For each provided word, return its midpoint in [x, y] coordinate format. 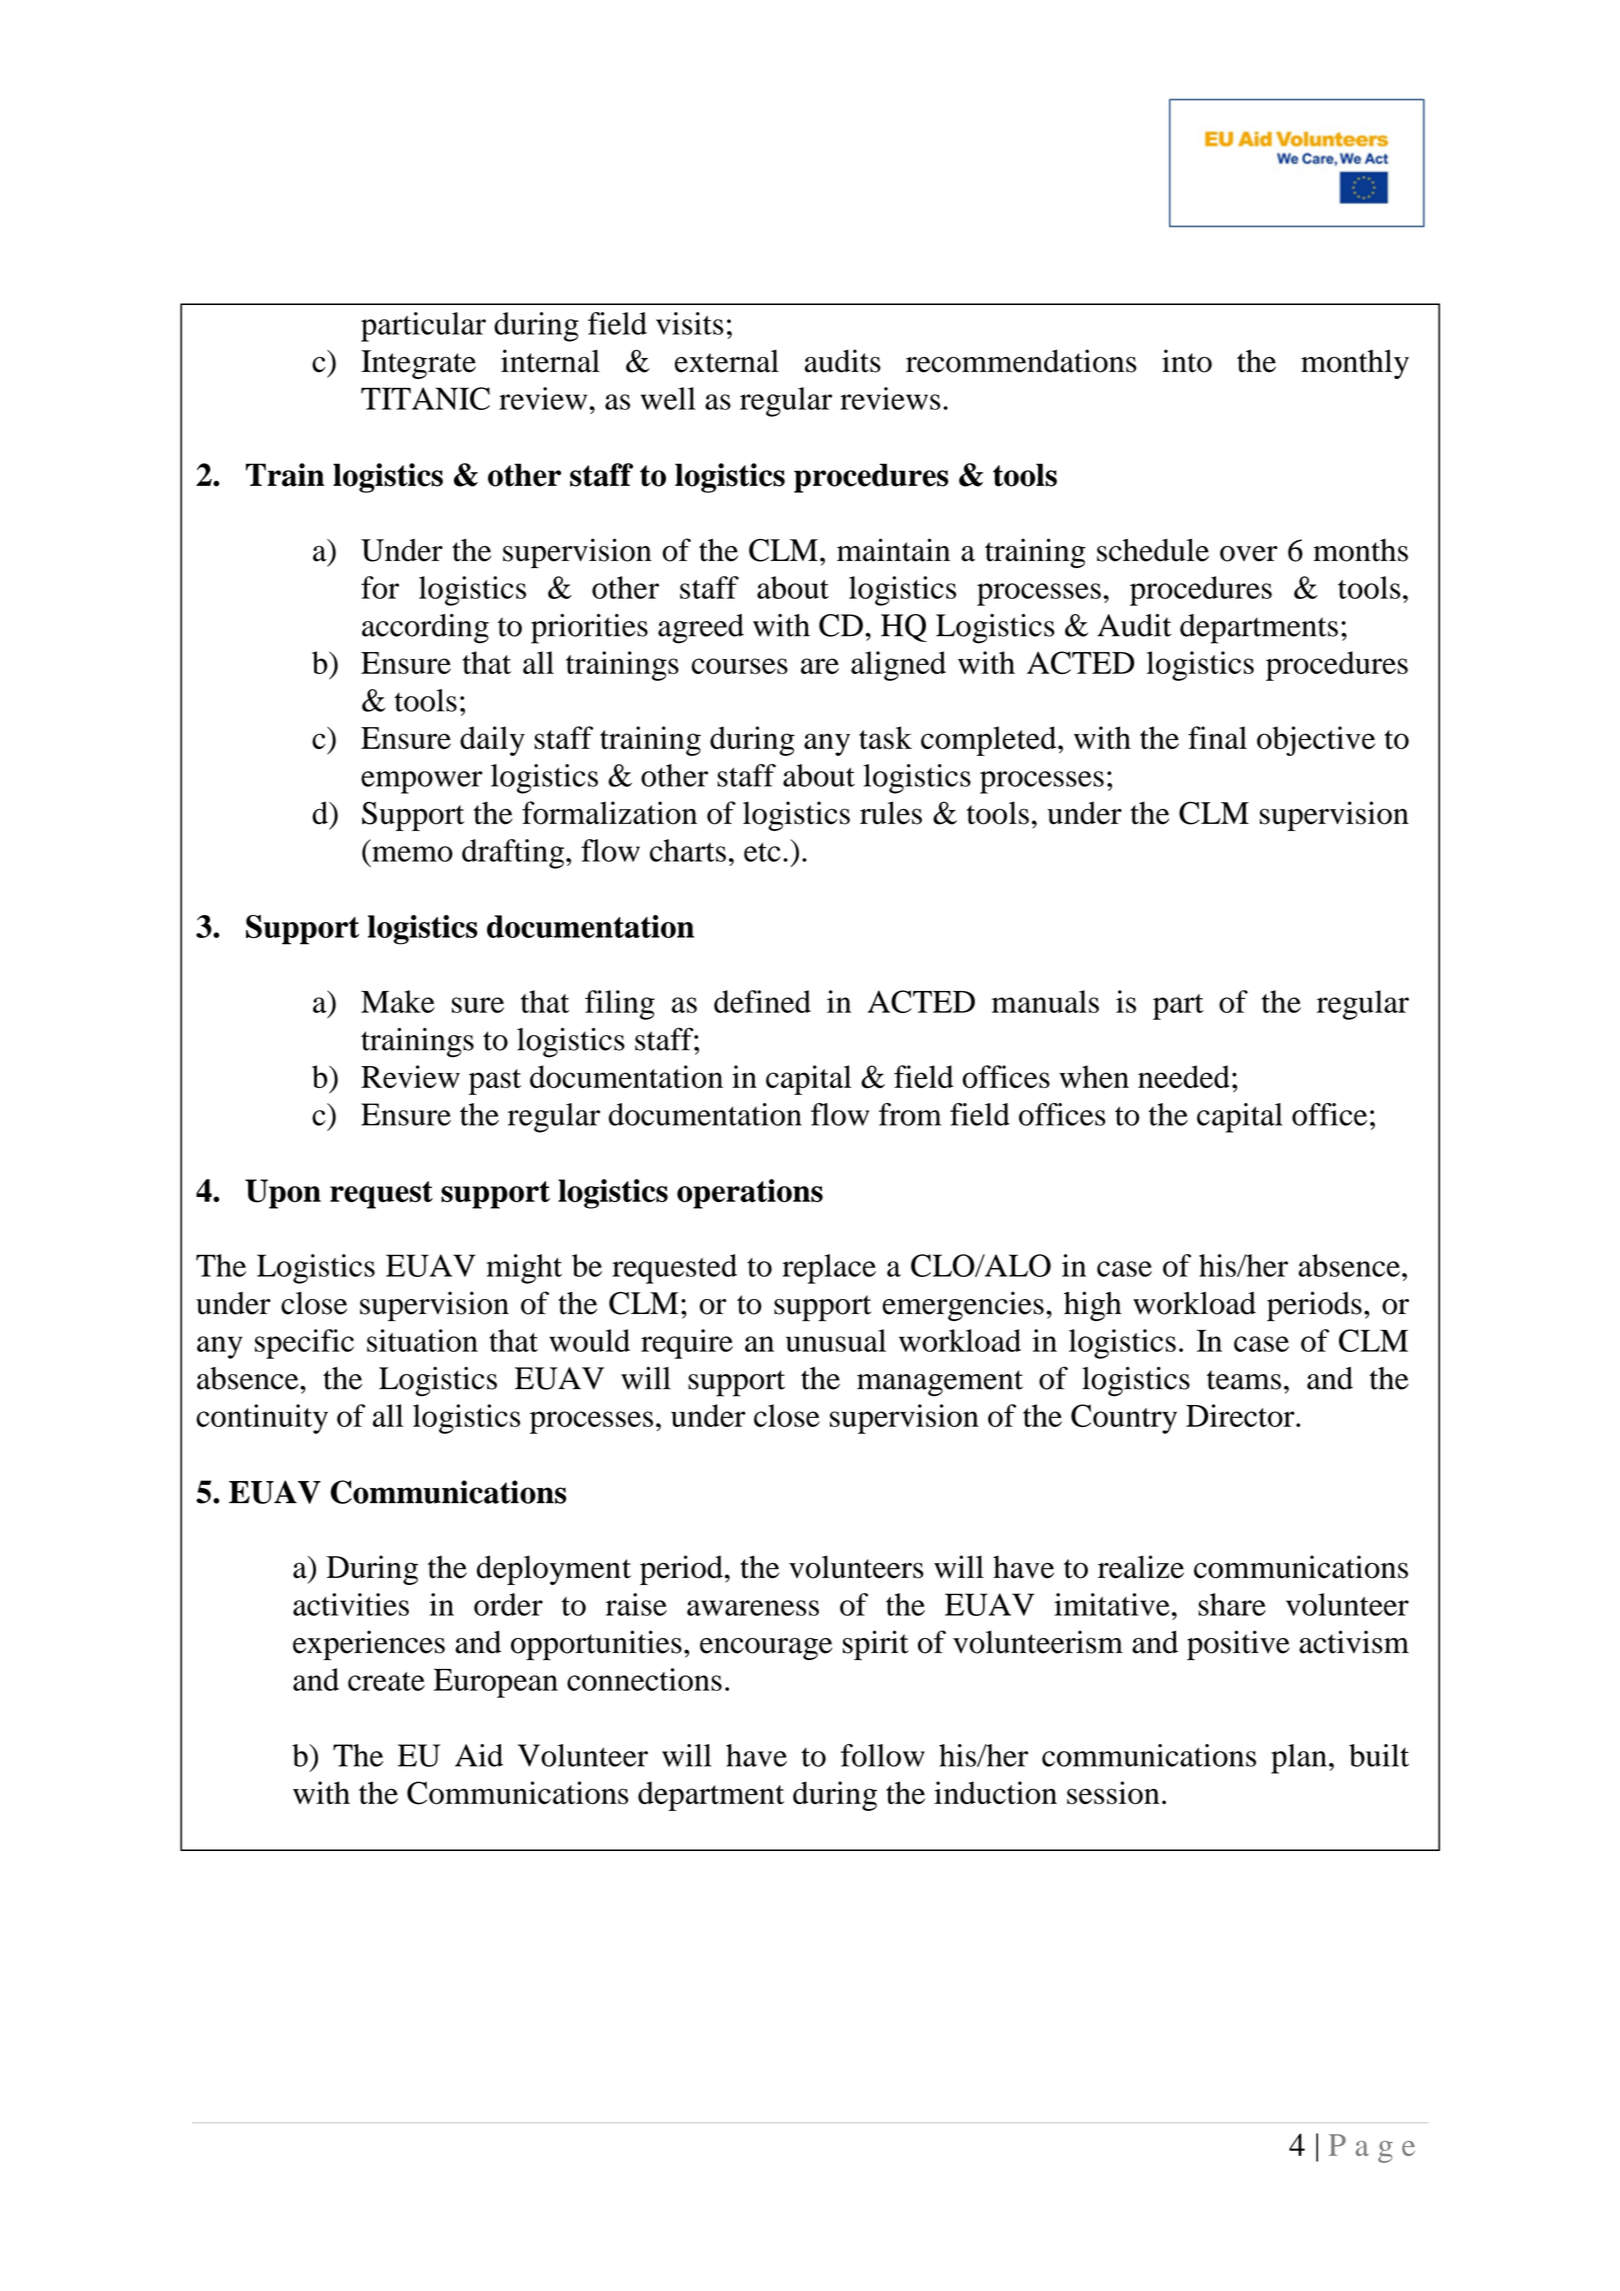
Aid [479, 1755]
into [1187, 361]
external [727, 361]
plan [1299, 1759]
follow [883, 1755]
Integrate [418, 364]
